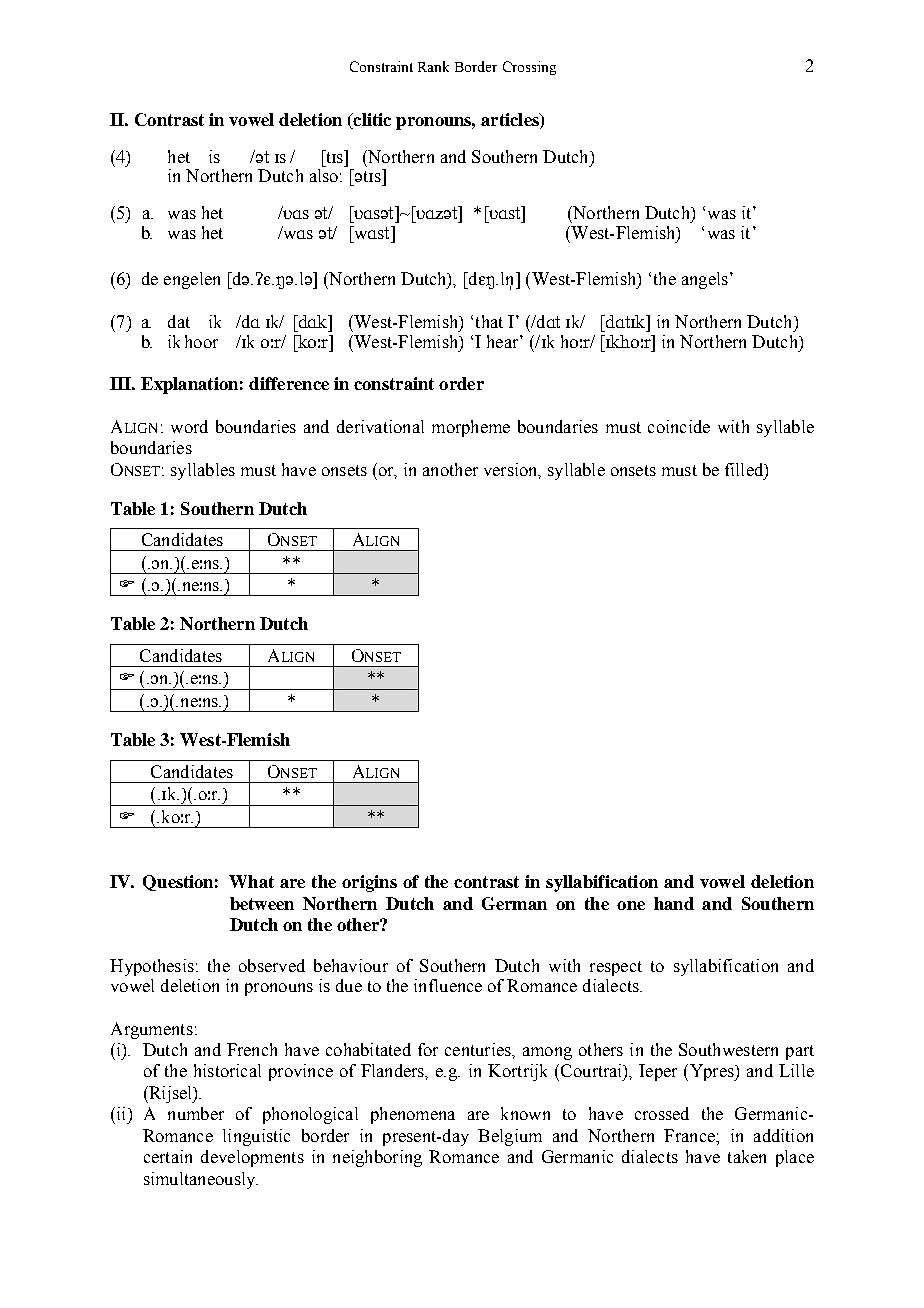 The image size is (924, 1308). Describe the element at coordinates (510, 1137) in the document. I see `Belgium` at that location.
